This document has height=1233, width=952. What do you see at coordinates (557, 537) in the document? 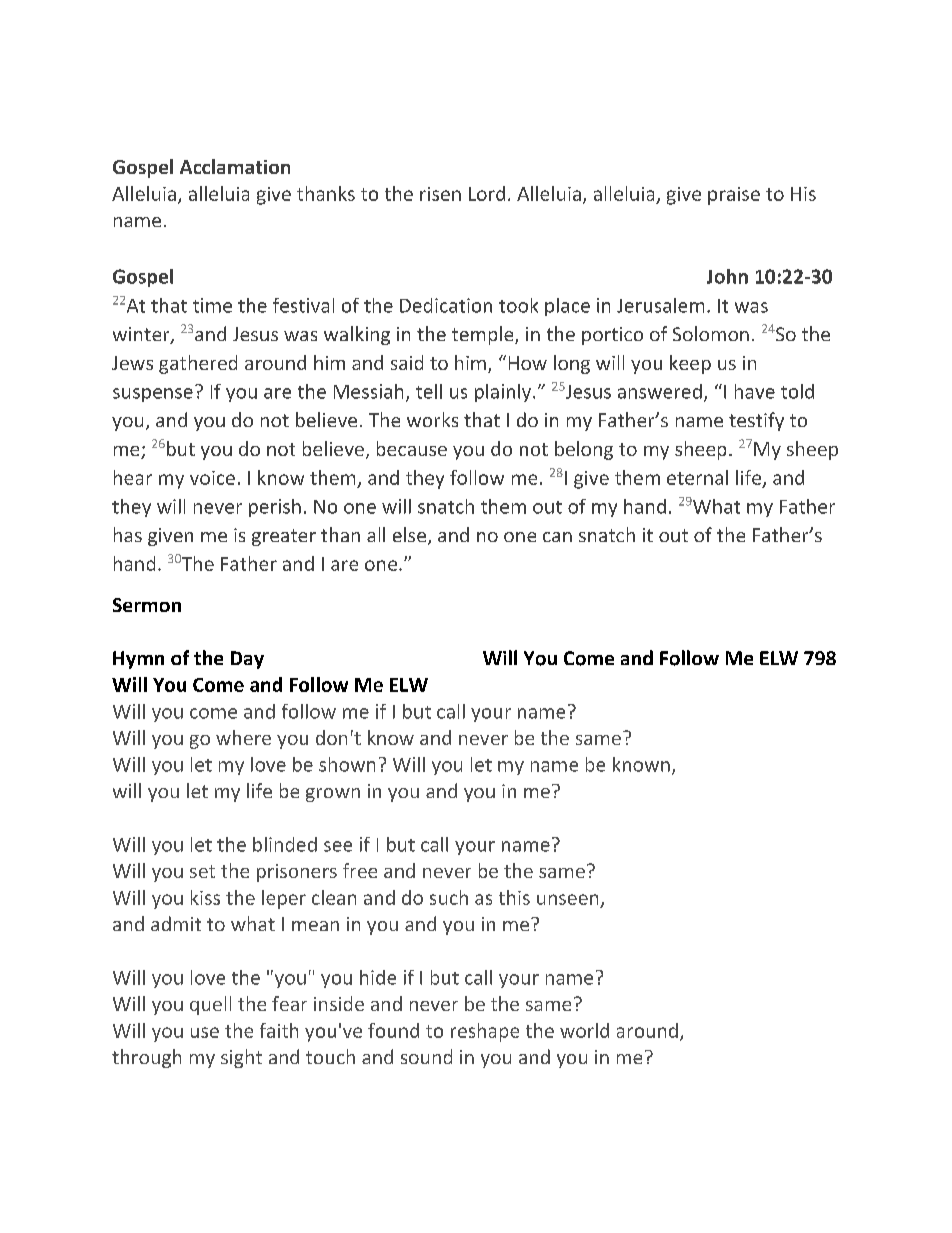
I see `can` at bounding box center [557, 537].
